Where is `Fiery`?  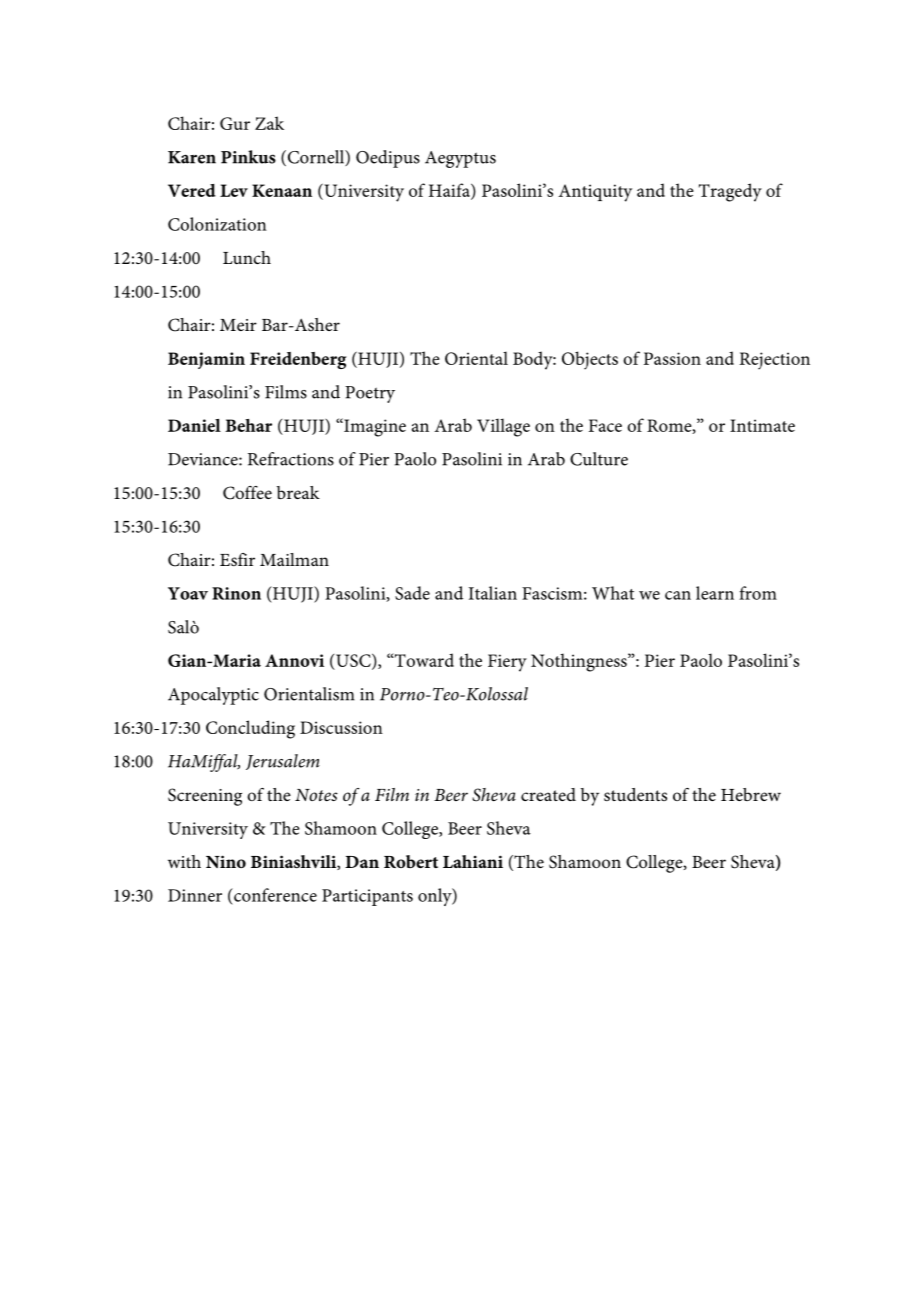 Fiery is located at coordinates (507, 663).
